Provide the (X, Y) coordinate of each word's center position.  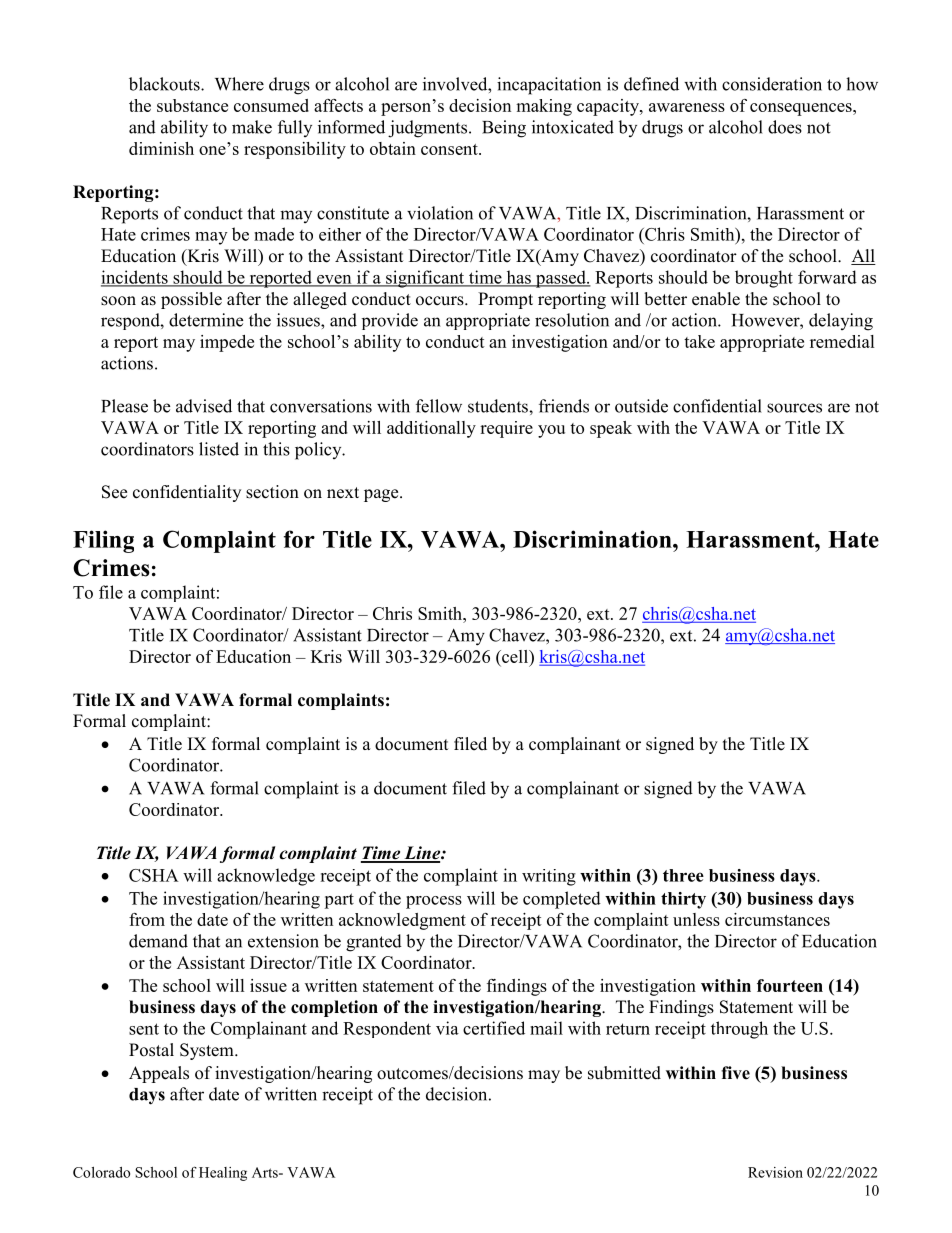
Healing (223, 1174)
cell (515, 656)
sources (794, 408)
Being (504, 129)
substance (192, 105)
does (785, 127)
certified (494, 1028)
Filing (103, 541)
